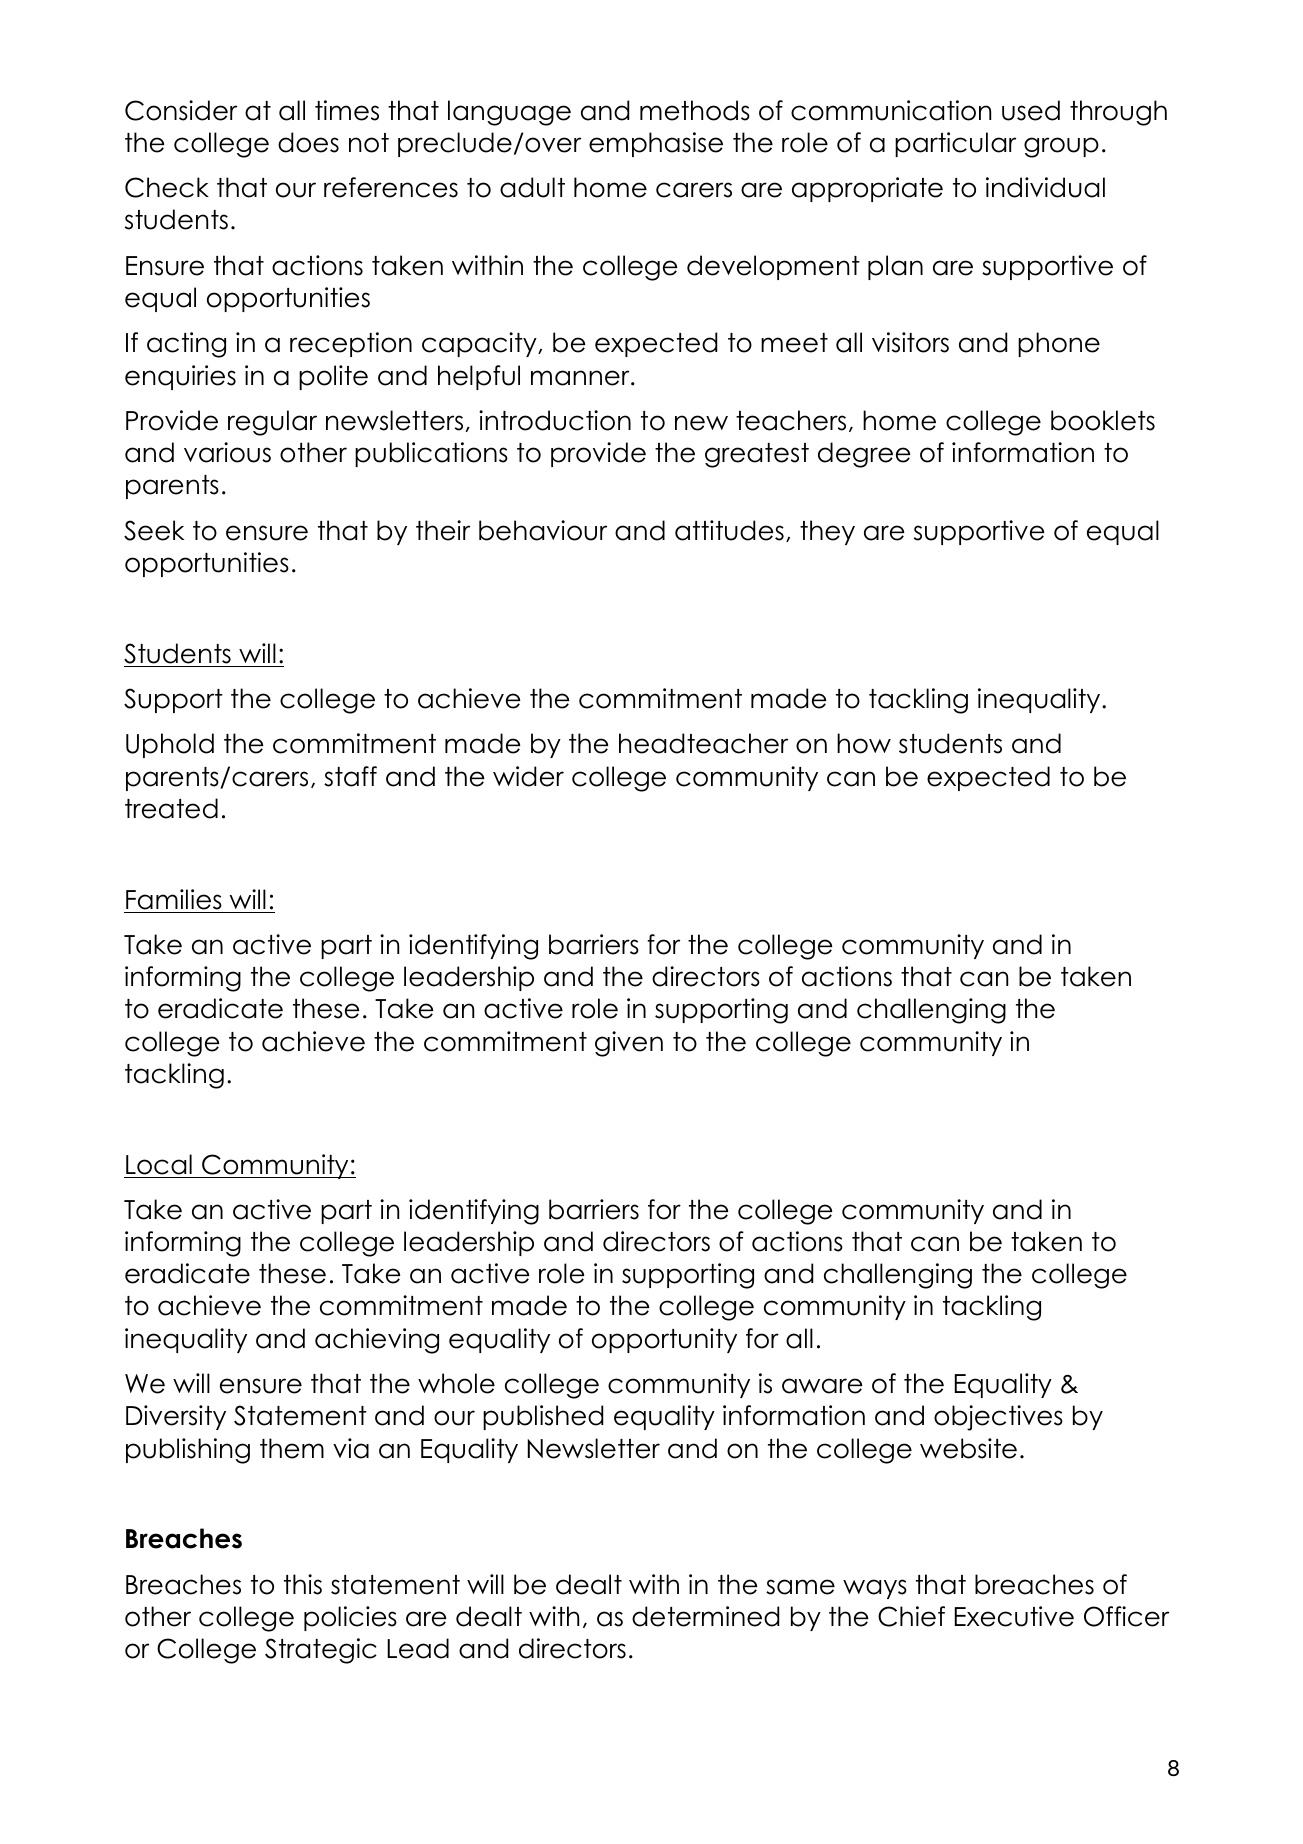 The image size is (1303, 1844). Describe the element at coordinates (308, 142) in the screenshot. I see `does` at that location.
